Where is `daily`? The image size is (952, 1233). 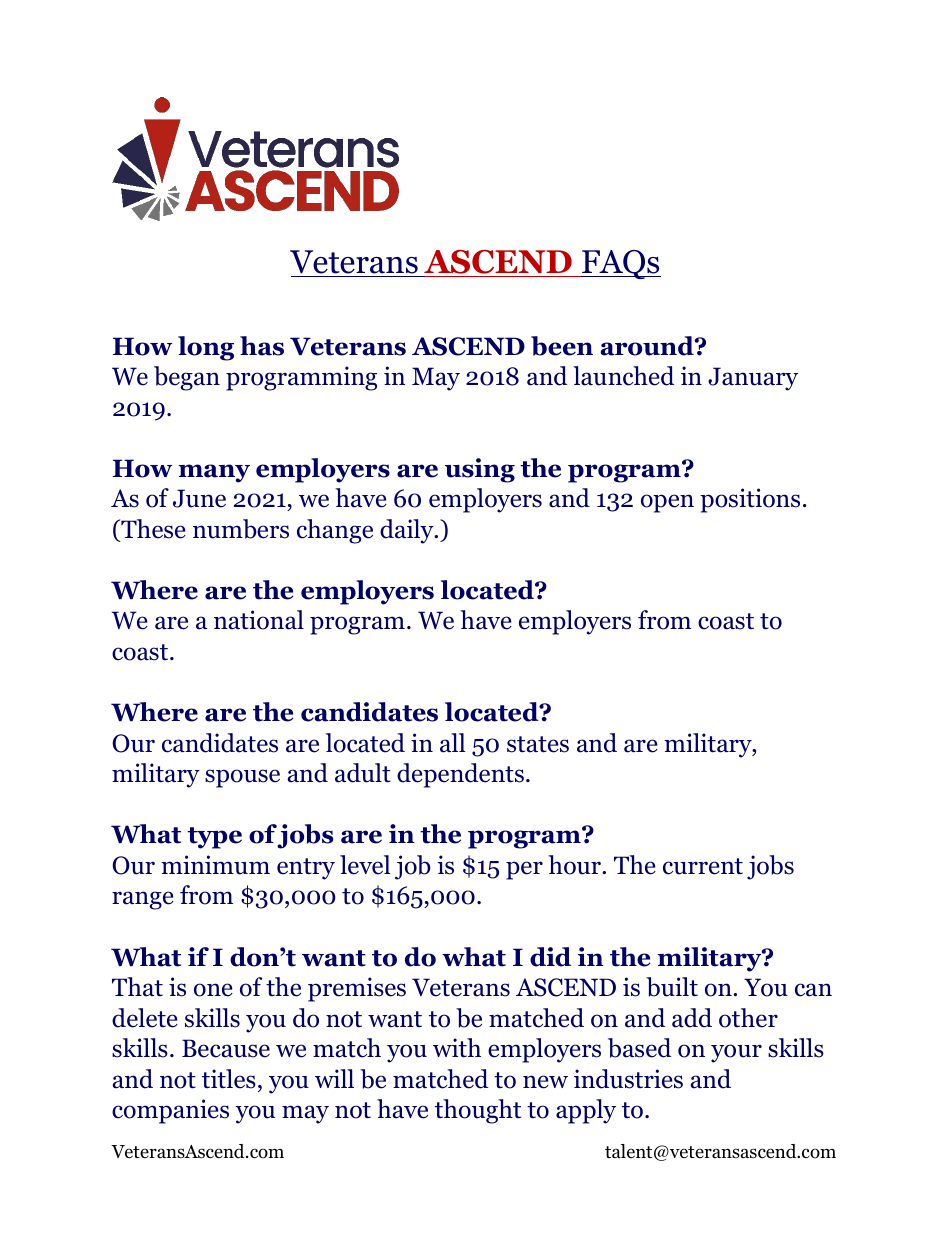
daily is located at coordinates (408, 531).
